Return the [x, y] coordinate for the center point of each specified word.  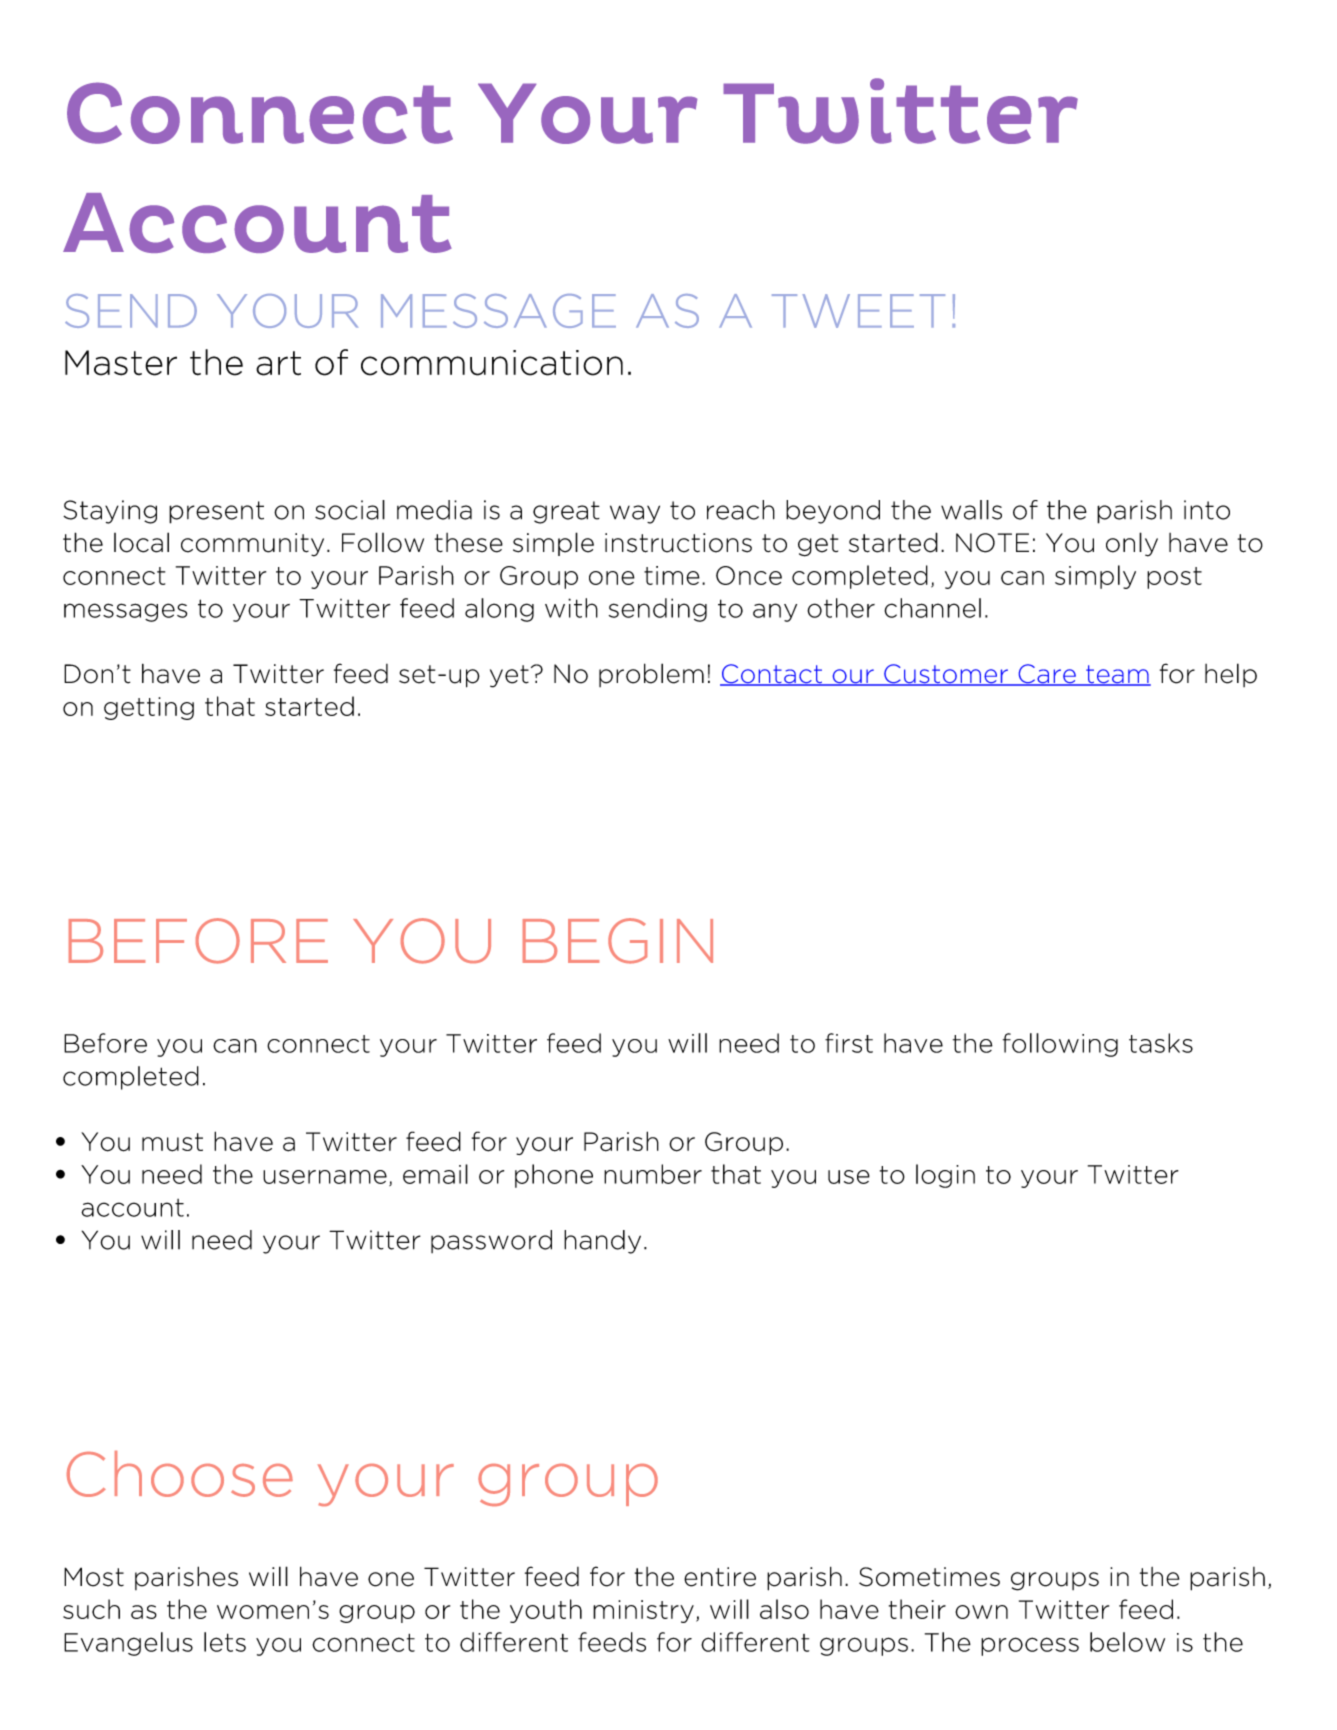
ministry [643, 1611]
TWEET [858, 311]
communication [492, 363]
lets [225, 1642]
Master [121, 363]
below [1127, 1642]
